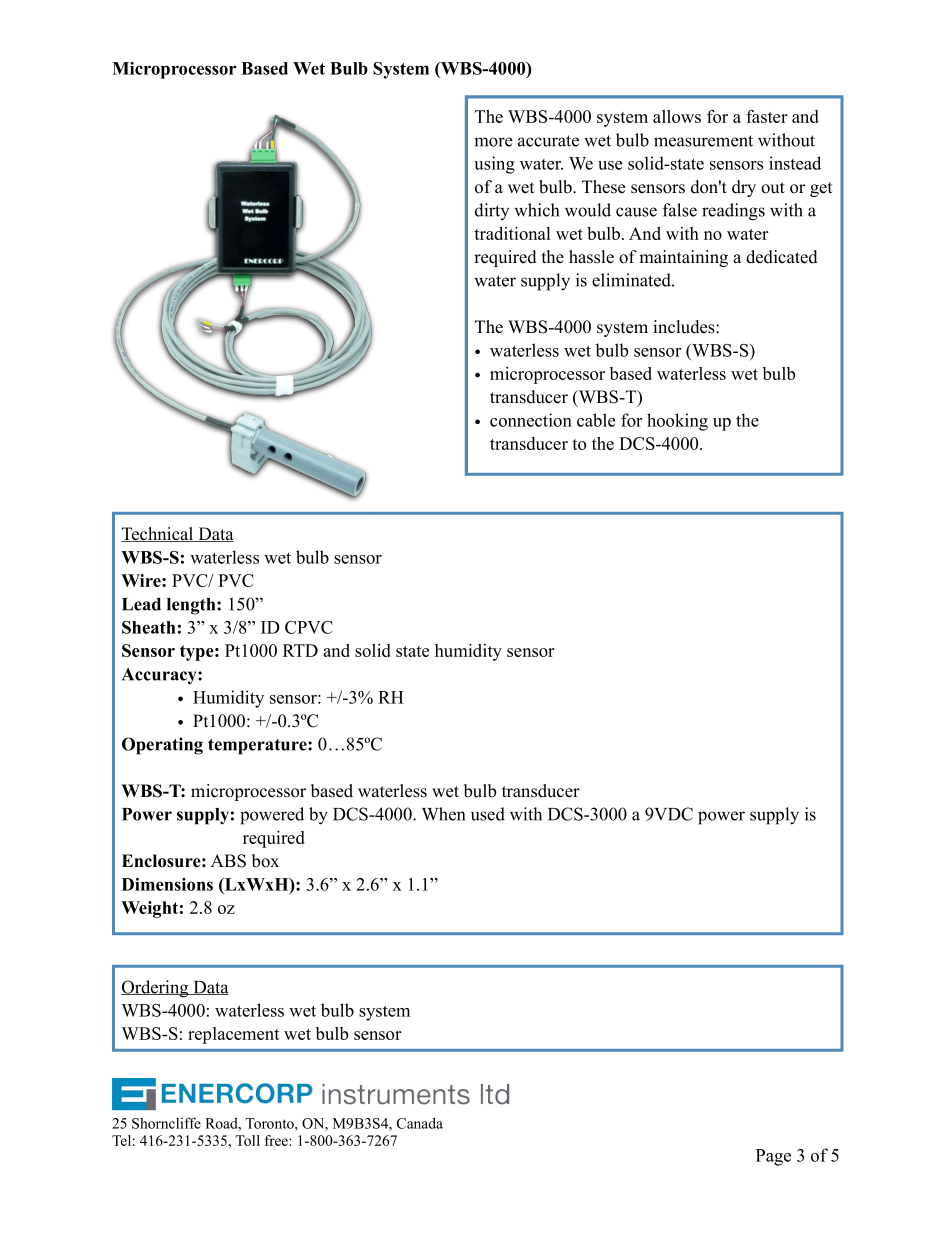 Image resolution: width=952 pixels, height=1233 pixels. I want to click on used, so click(488, 814).
